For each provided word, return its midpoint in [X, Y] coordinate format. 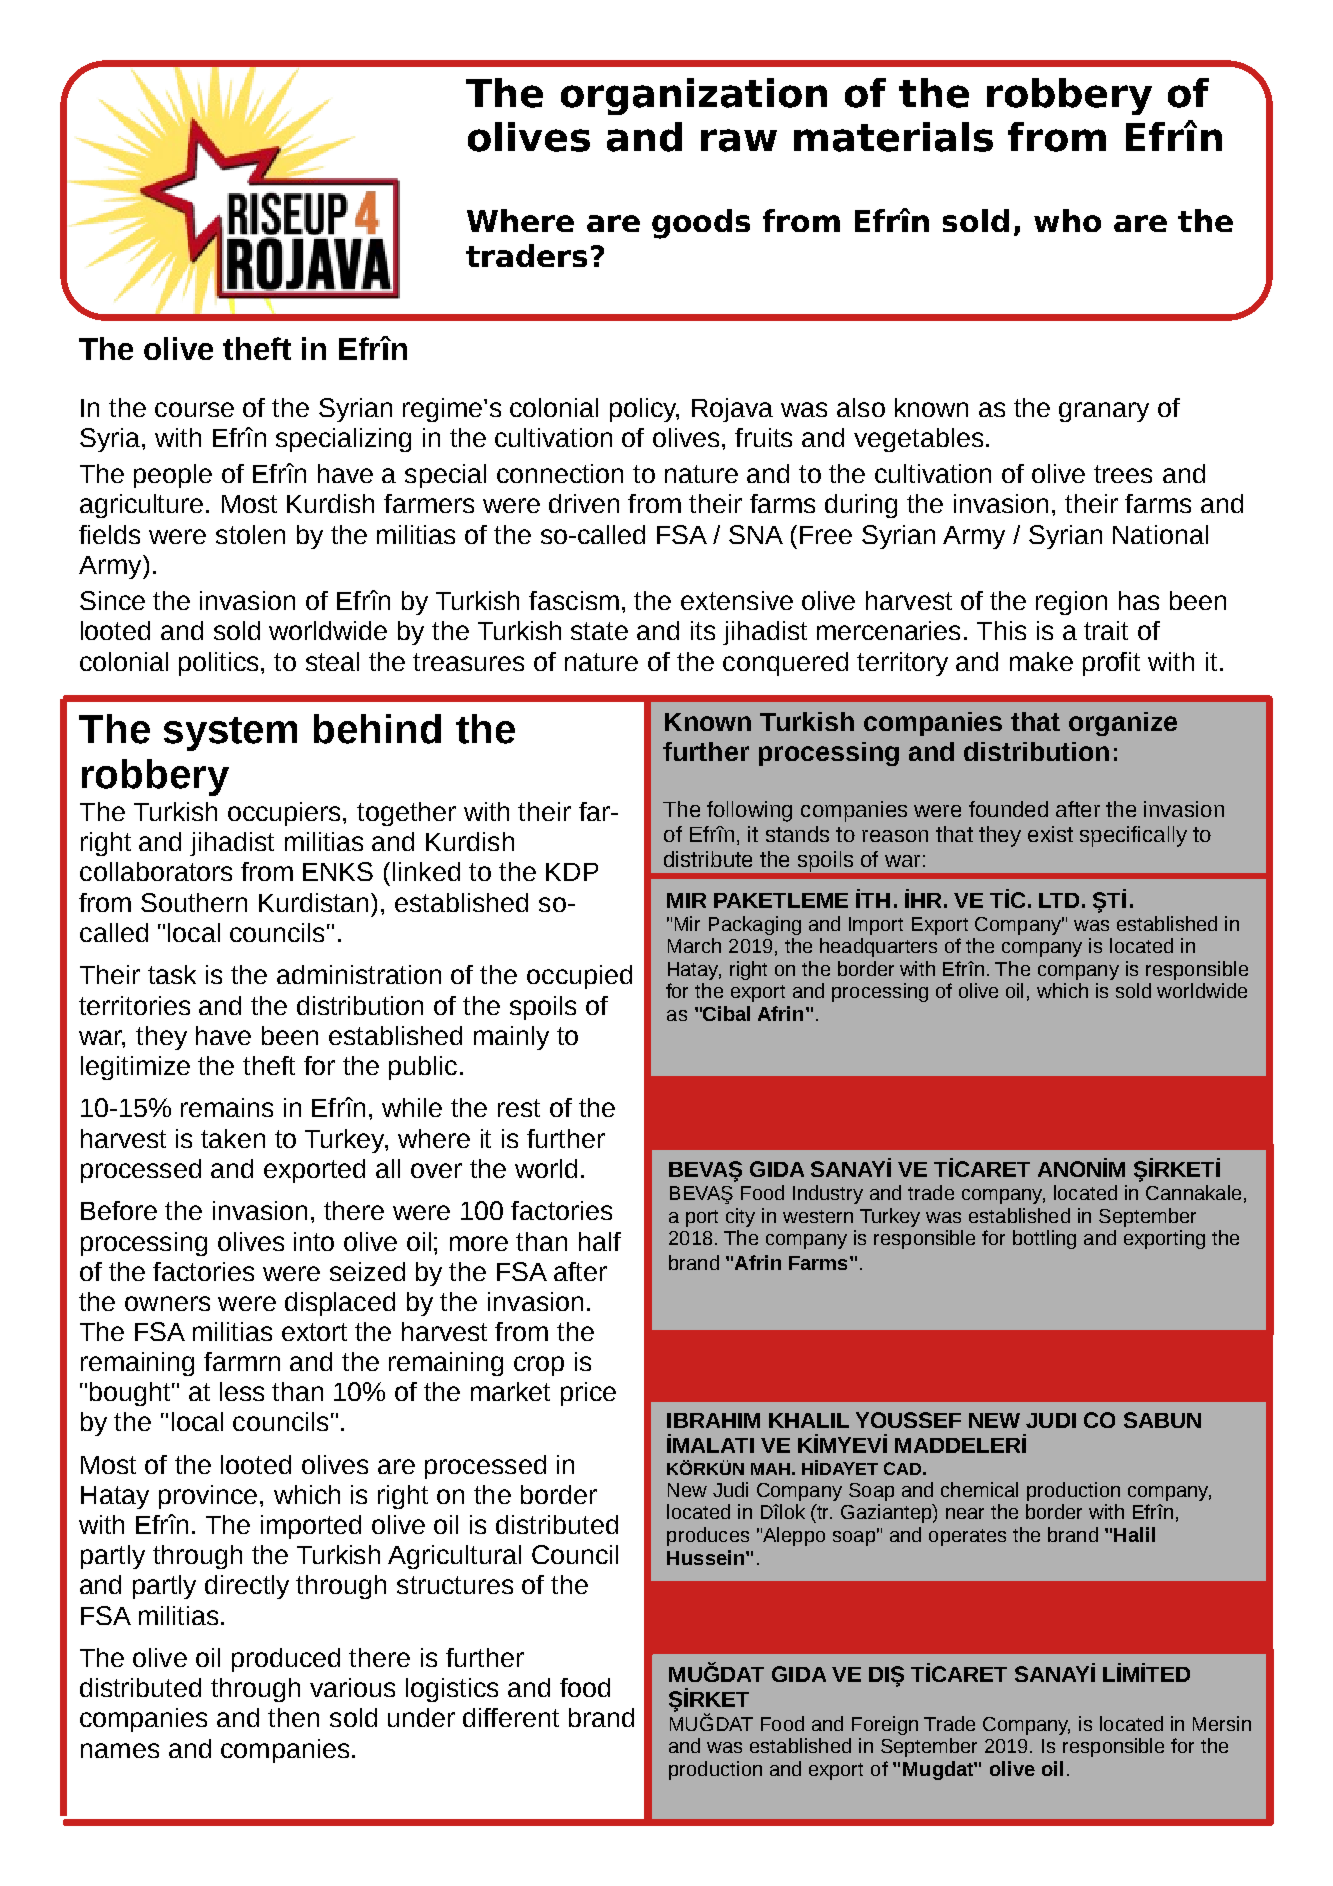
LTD [1059, 900]
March [694, 945]
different [511, 1717]
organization [694, 96]
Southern [194, 902]
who [1067, 220]
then [293, 1717]
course [194, 409]
